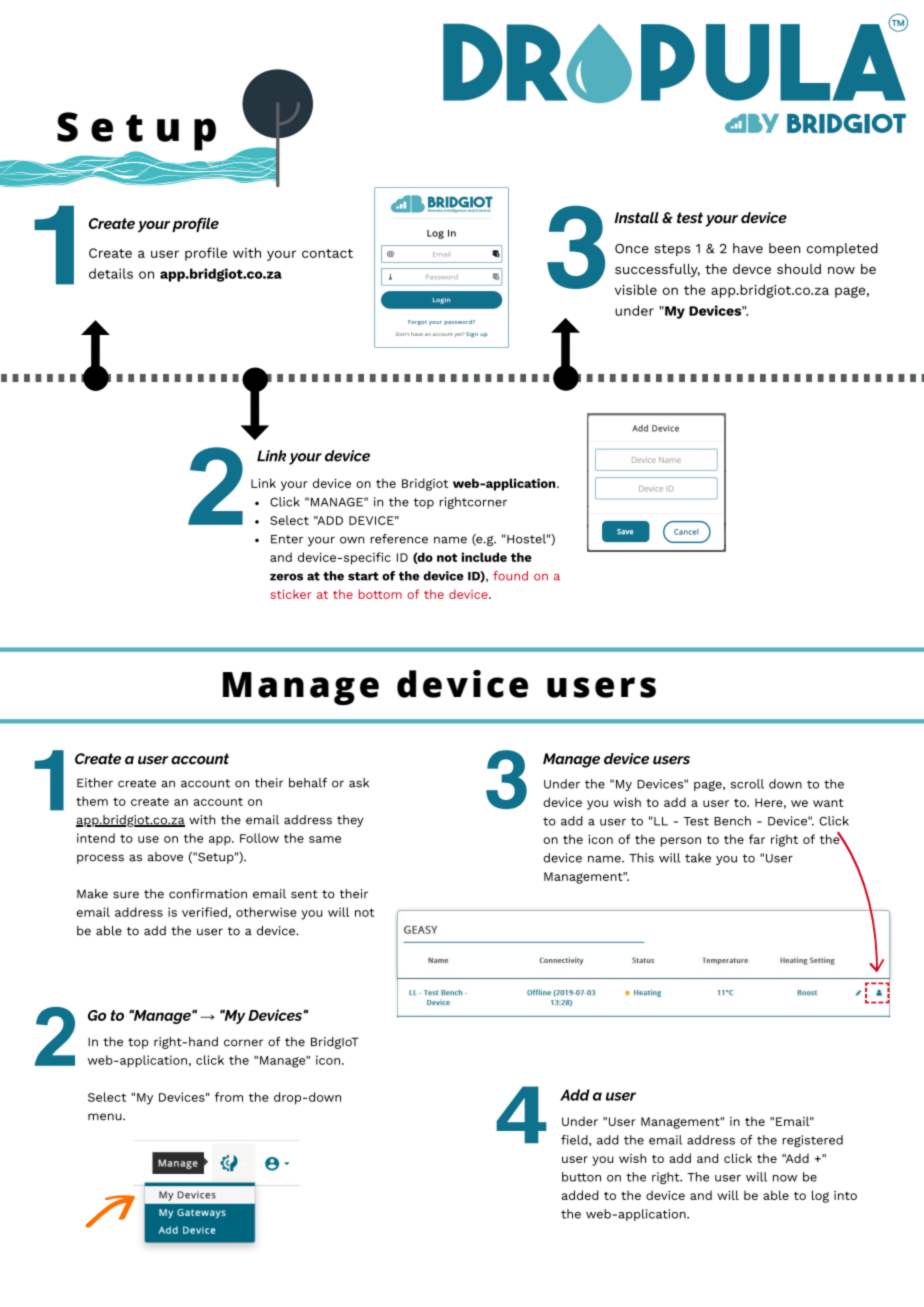 Image resolution: width=924 pixels, height=1307 pixels. What do you see at coordinates (106, 1117) in the screenshot?
I see `menu` at bounding box center [106, 1117].
